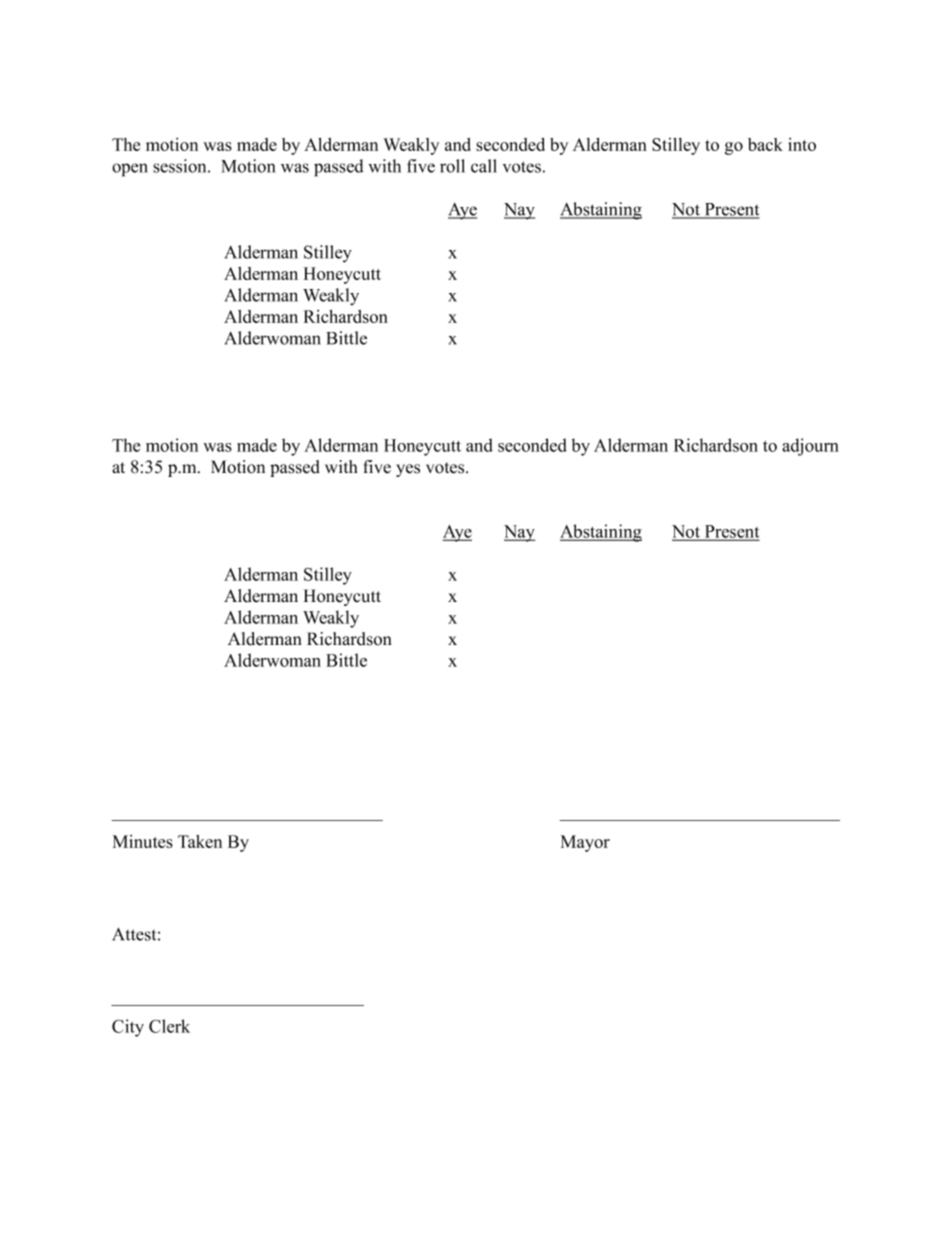  What do you see at coordinates (200, 841) in the screenshot?
I see `Taken` at bounding box center [200, 841].
